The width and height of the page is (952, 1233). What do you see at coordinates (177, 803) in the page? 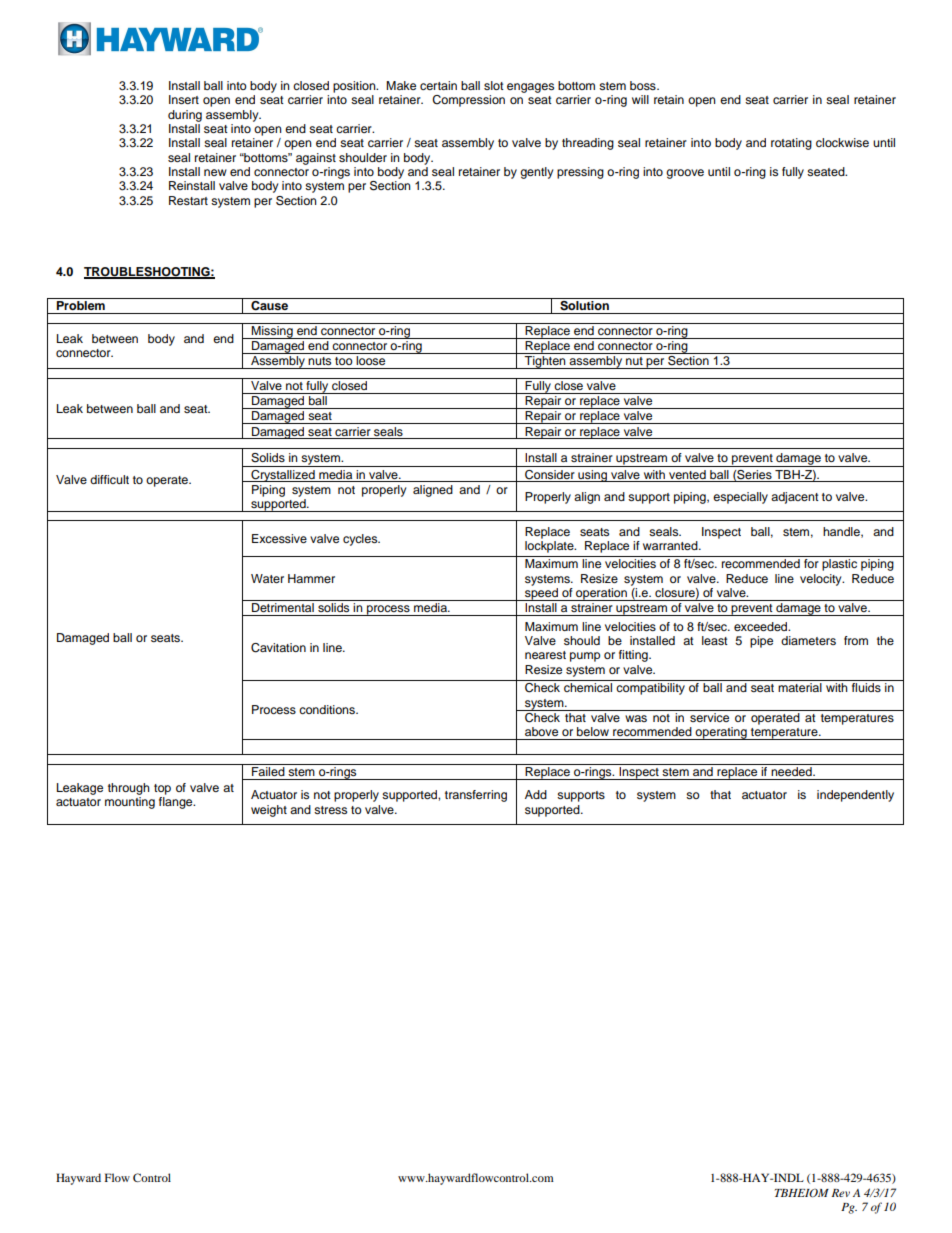
I see `flange` at bounding box center [177, 803].
